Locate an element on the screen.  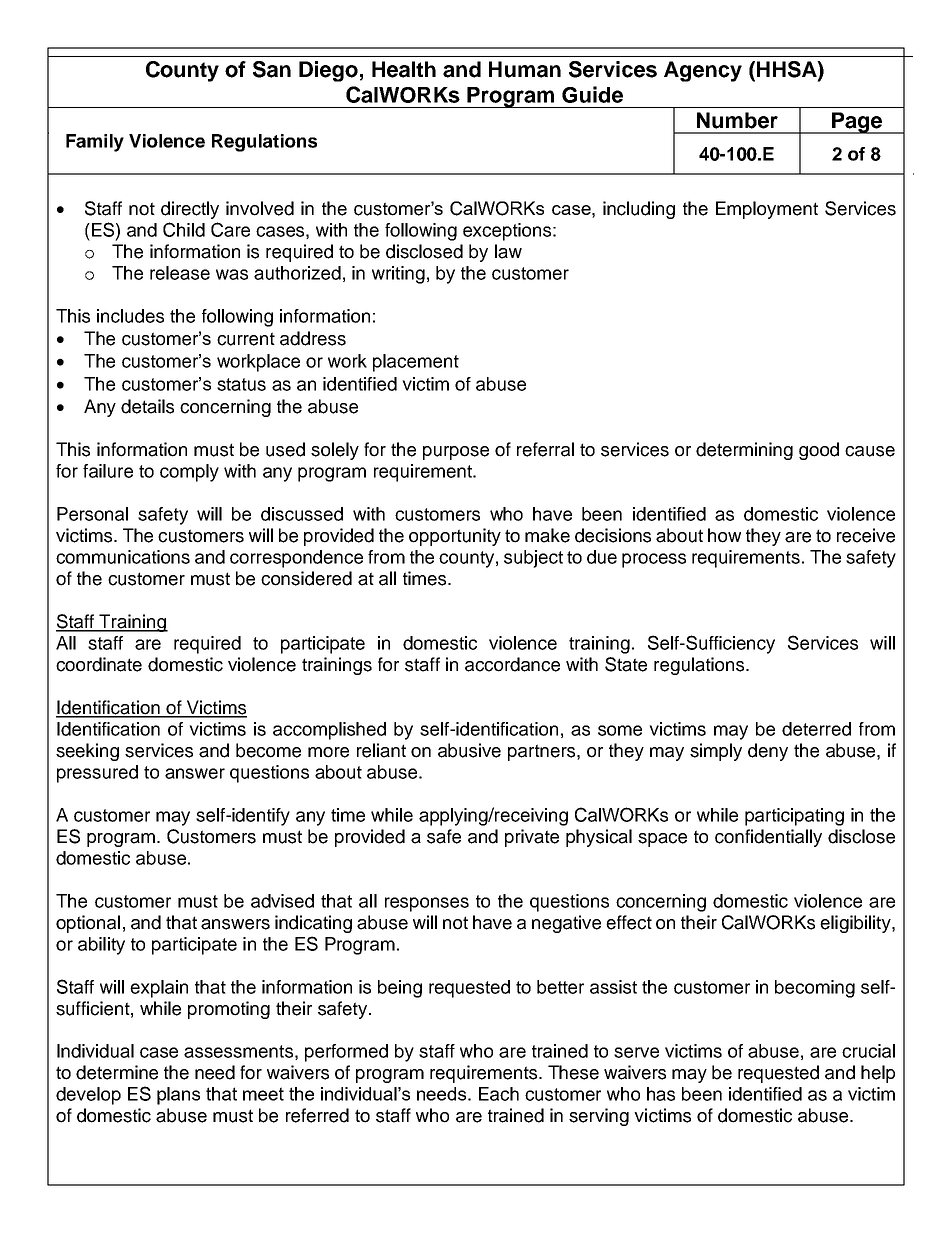
San is located at coordinates (272, 69).
